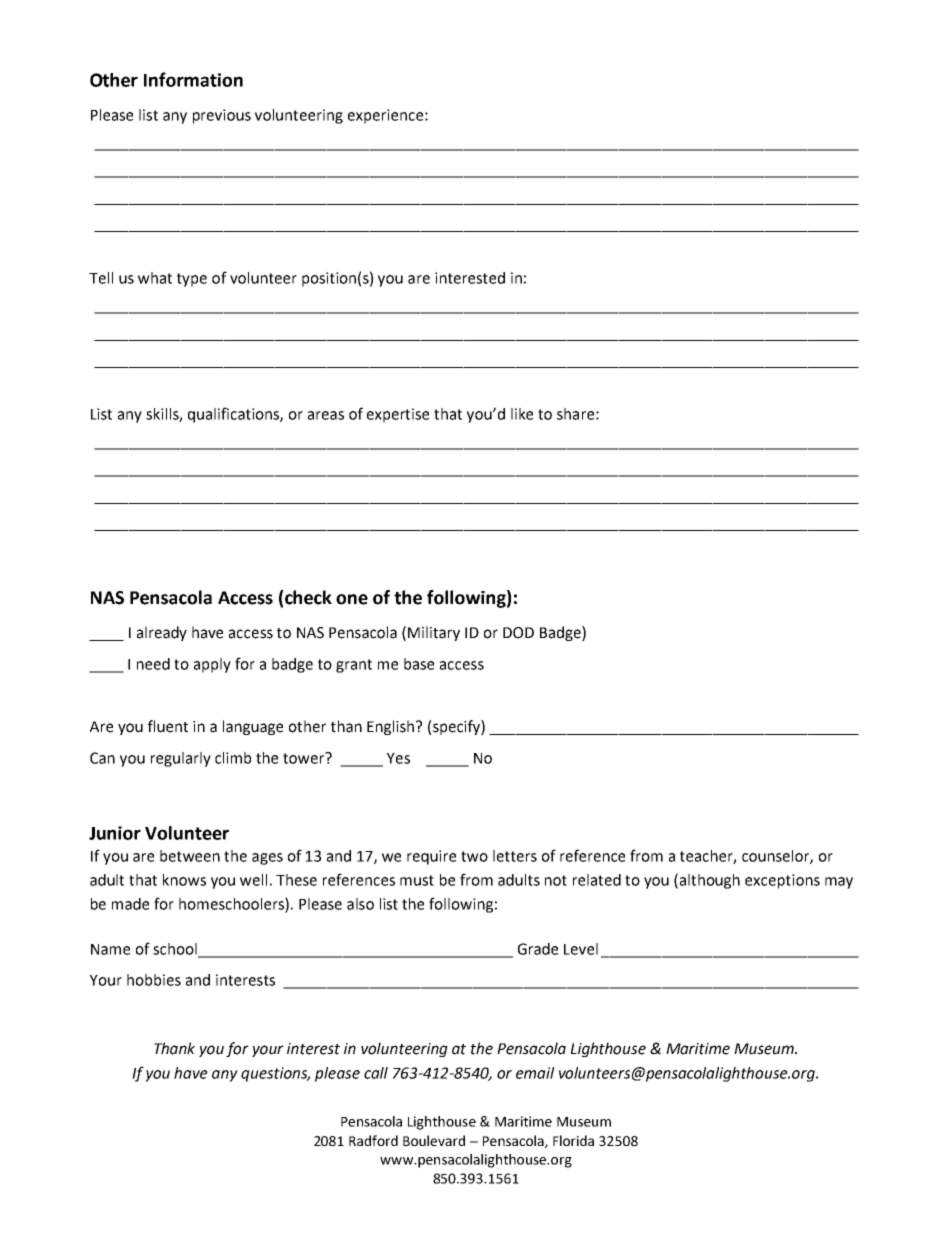  Describe the element at coordinates (434, 633) in the screenshot. I see `Military` at that location.
